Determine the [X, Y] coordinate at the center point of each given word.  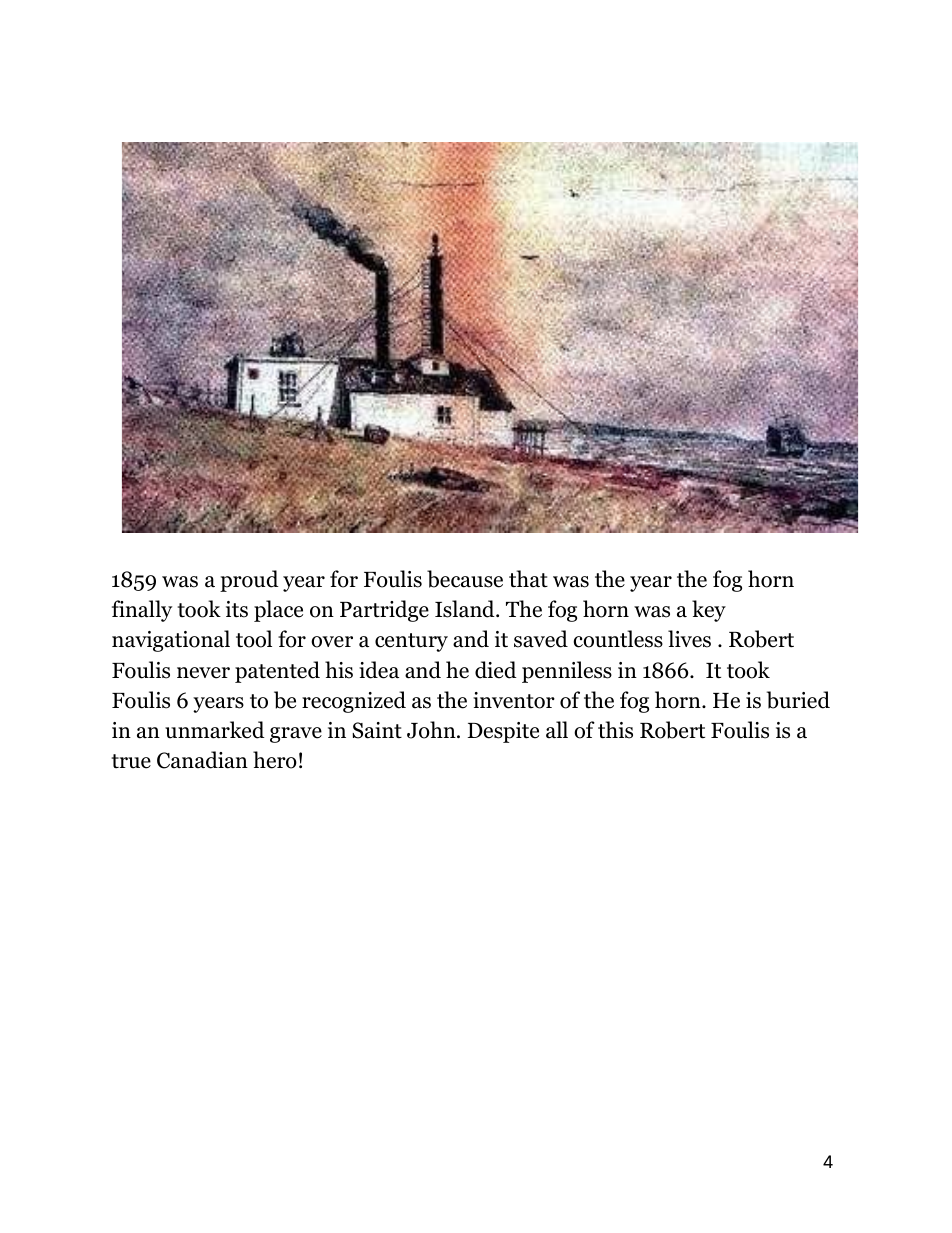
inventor [514, 700]
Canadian [202, 760]
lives [689, 639]
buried [798, 700]
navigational [171, 641]
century [411, 642]
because [465, 579]
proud [249, 581]
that [528, 579]
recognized [354, 702]
